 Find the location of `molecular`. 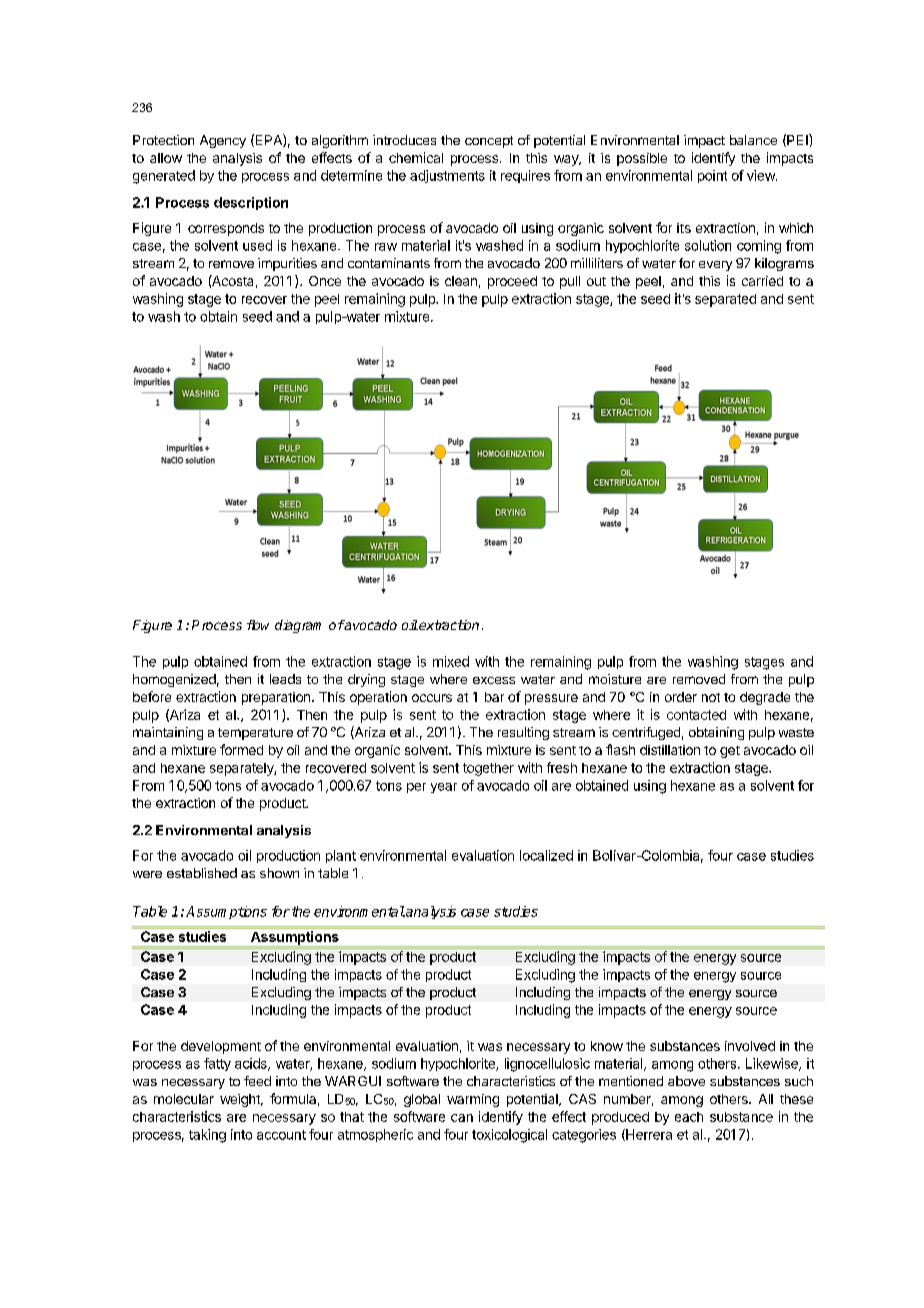

molecular is located at coordinates (184, 1099).
